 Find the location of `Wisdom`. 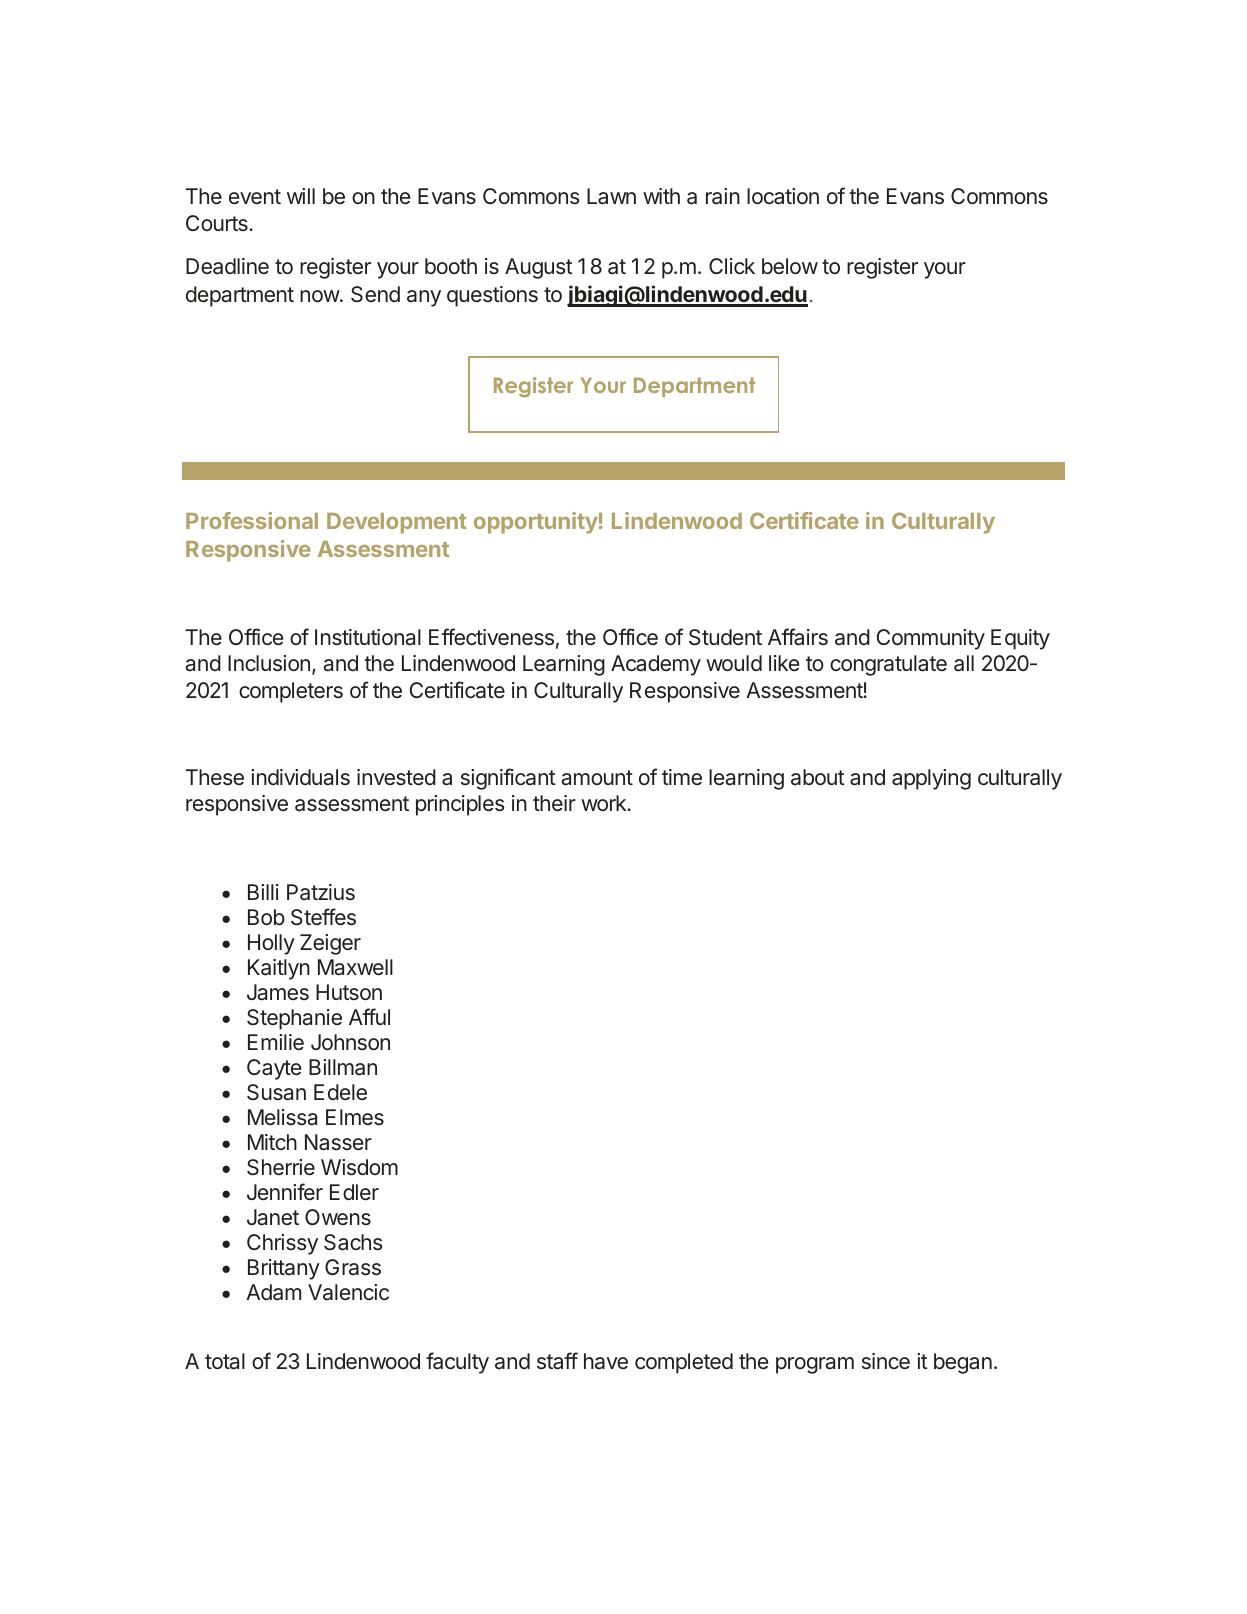

Wisdom is located at coordinates (359, 1167).
